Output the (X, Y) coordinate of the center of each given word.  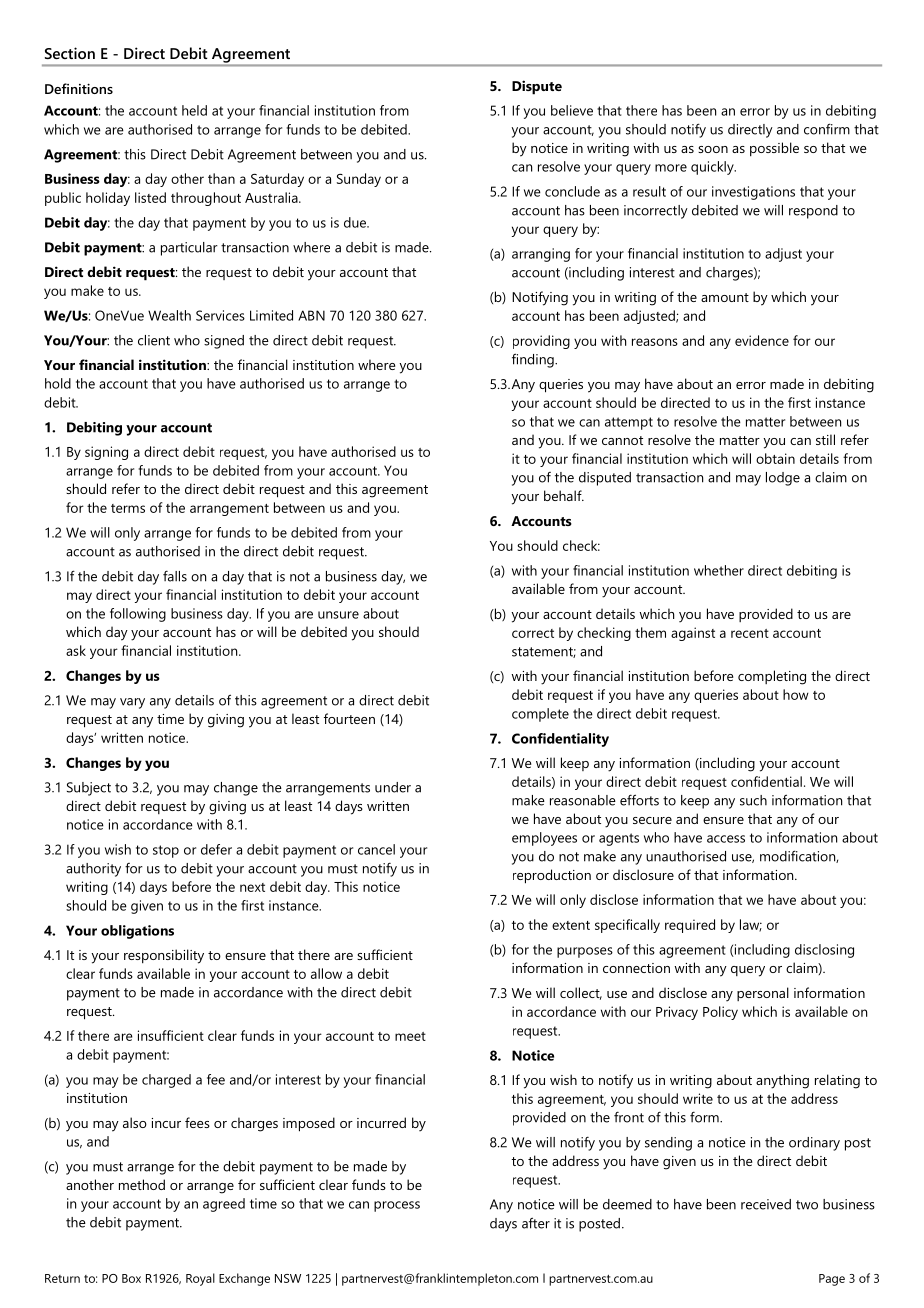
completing (772, 677)
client (154, 340)
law (751, 925)
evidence (762, 340)
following (138, 615)
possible (774, 149)
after (536, 1223)
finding (534, 360)
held (194, 110)
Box (131, 1278)
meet (410, 1036)
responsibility (164, 956)
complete (540, 715)
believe (572, 110)
